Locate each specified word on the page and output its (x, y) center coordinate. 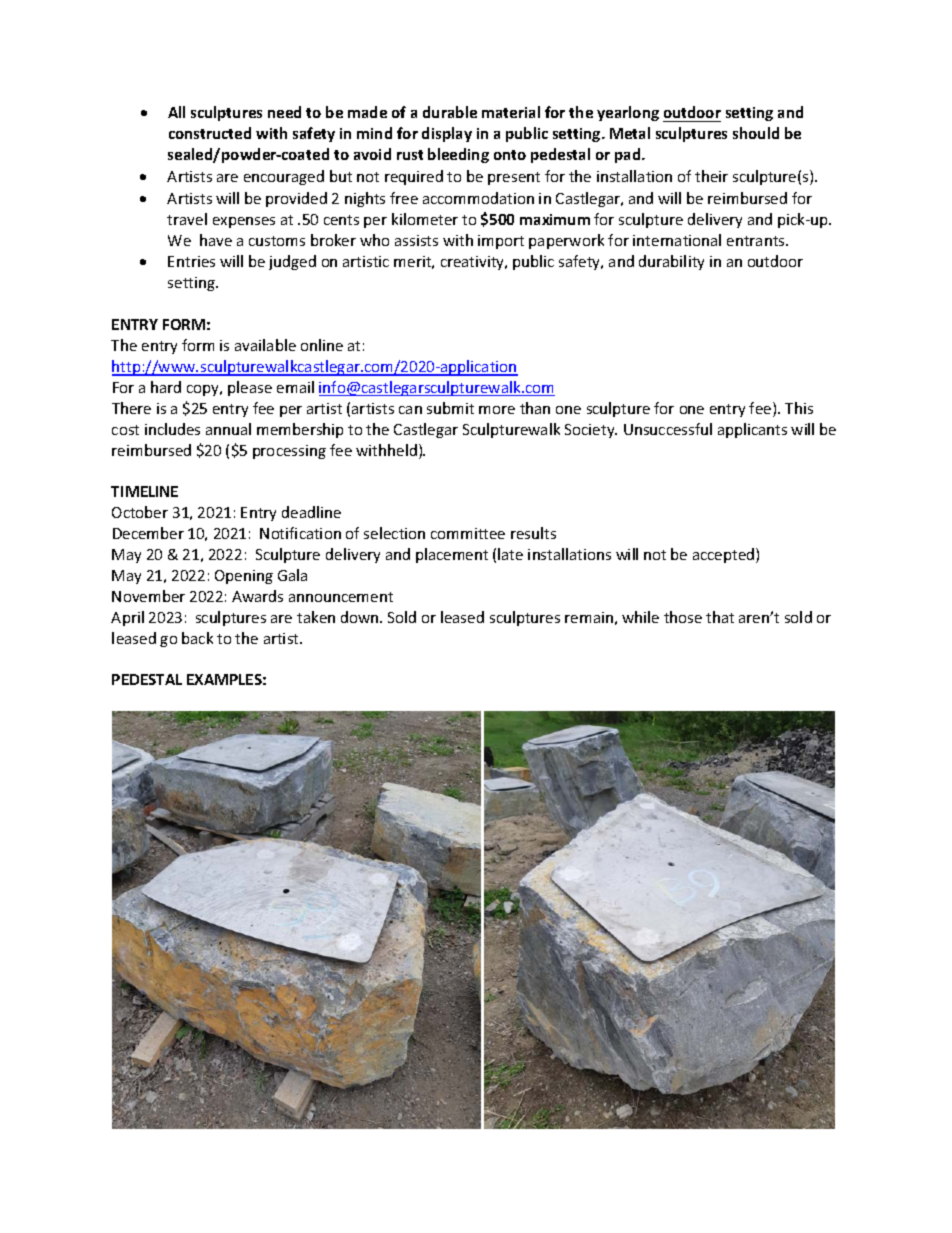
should (756, 133)
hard (166, 387)
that (720, 617)
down (361, 617)
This (799, 408)
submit (450, 408)
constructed (210, 133)
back (197, 638)
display (447, 134)
